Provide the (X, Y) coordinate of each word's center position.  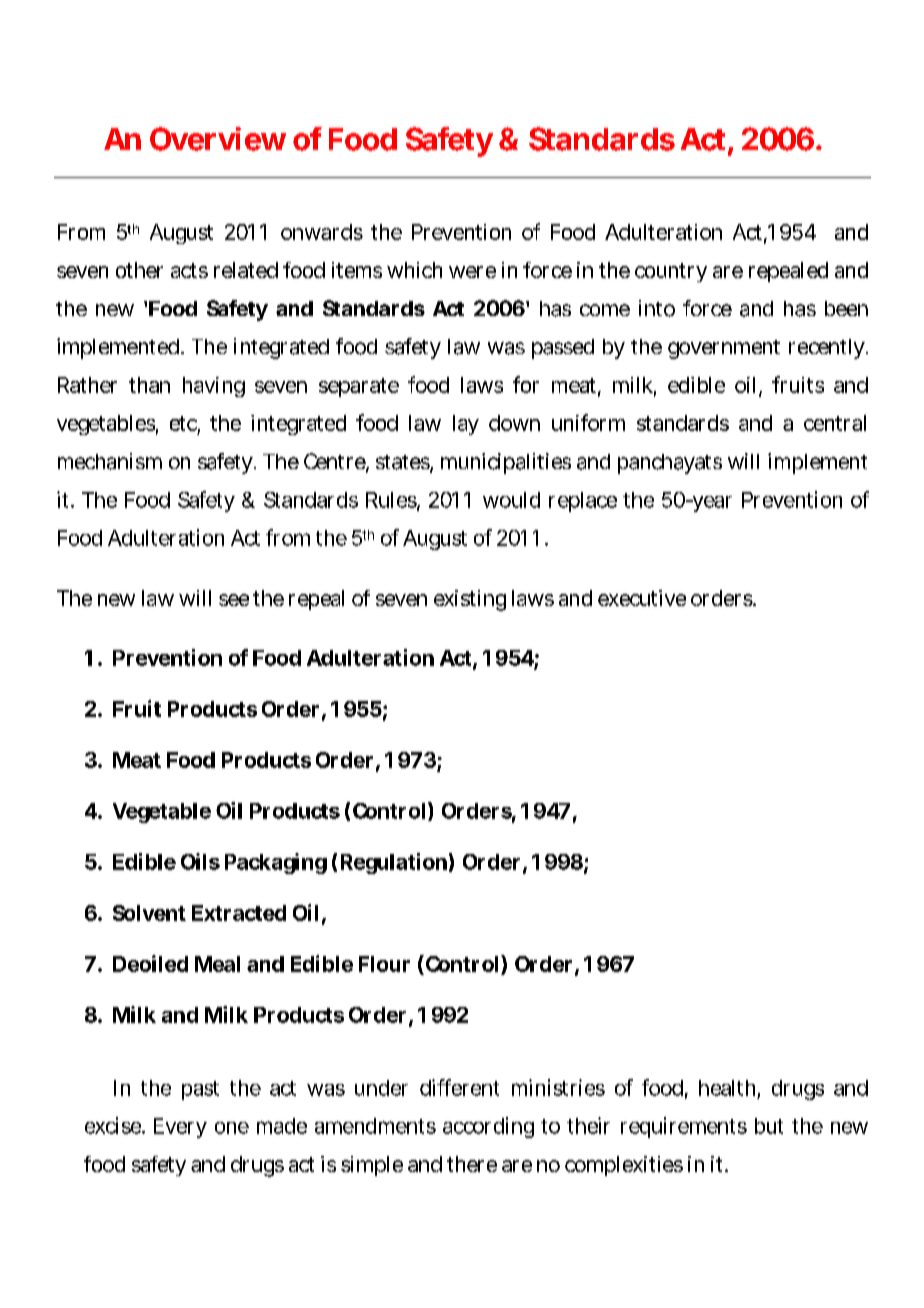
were (472, 272)
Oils (200, 861)
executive (642, 598)
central (835, 423)
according (488, 1127)
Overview (218, 139)
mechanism (110, 461)
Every (180, 1128)
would (511, 500)
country (671, 272)
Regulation (394, 863)
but (769, 1126)
